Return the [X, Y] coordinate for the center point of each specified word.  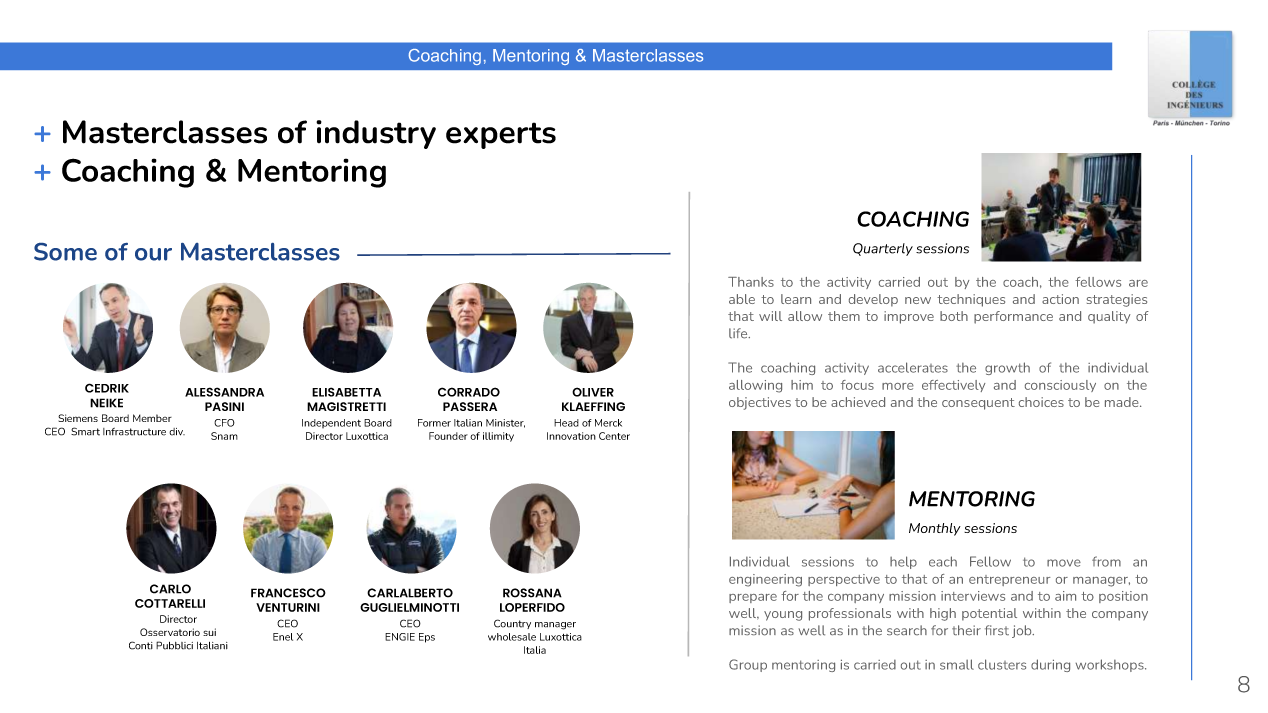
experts [501, 135]
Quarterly [883, 249]
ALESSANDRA [224, 392]
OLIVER [593, 392]
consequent [978, 404]
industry [376, 134]
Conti [141, 645]
